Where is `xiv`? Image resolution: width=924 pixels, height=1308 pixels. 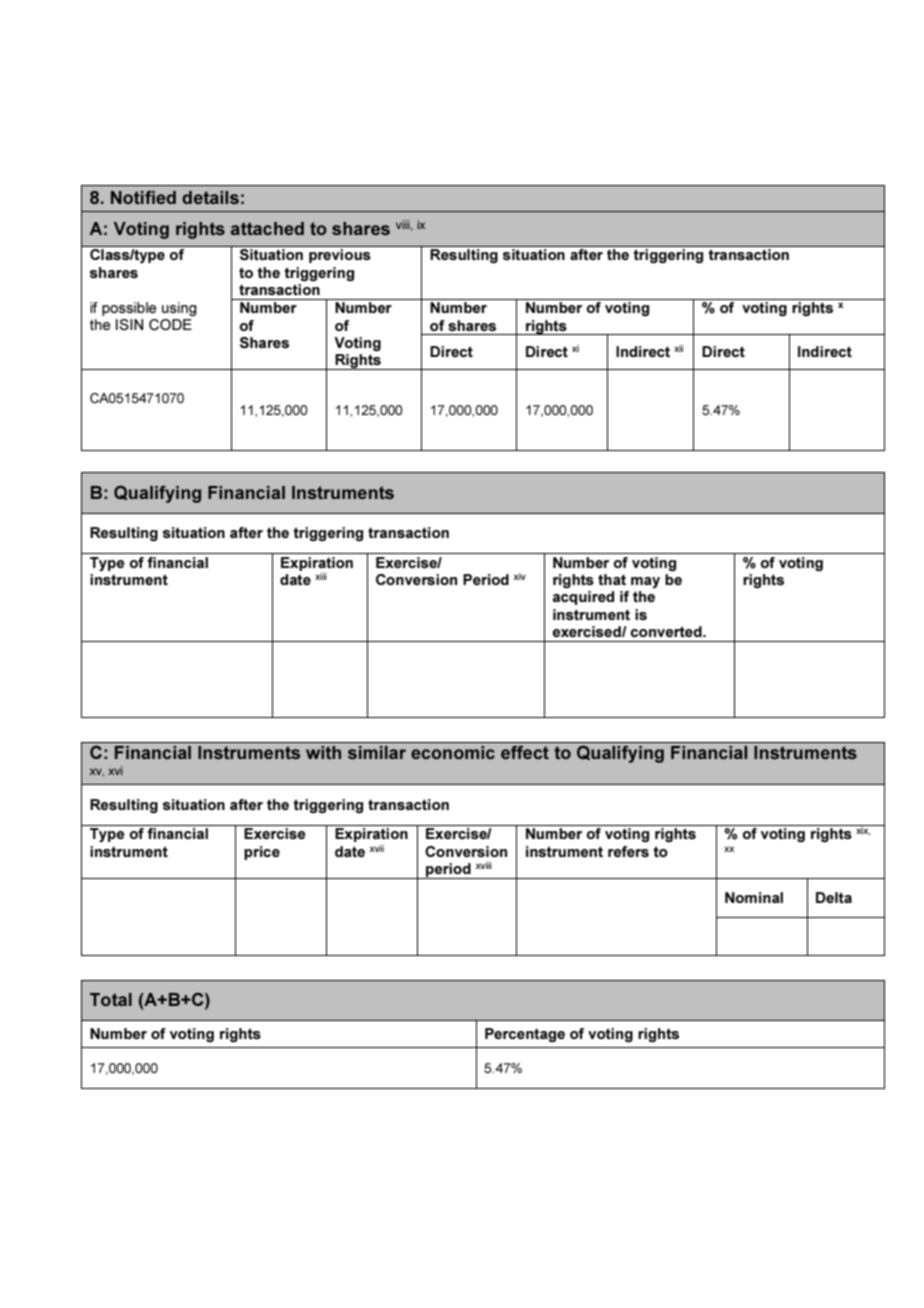 xiv is located at coordinates (520, 576).
